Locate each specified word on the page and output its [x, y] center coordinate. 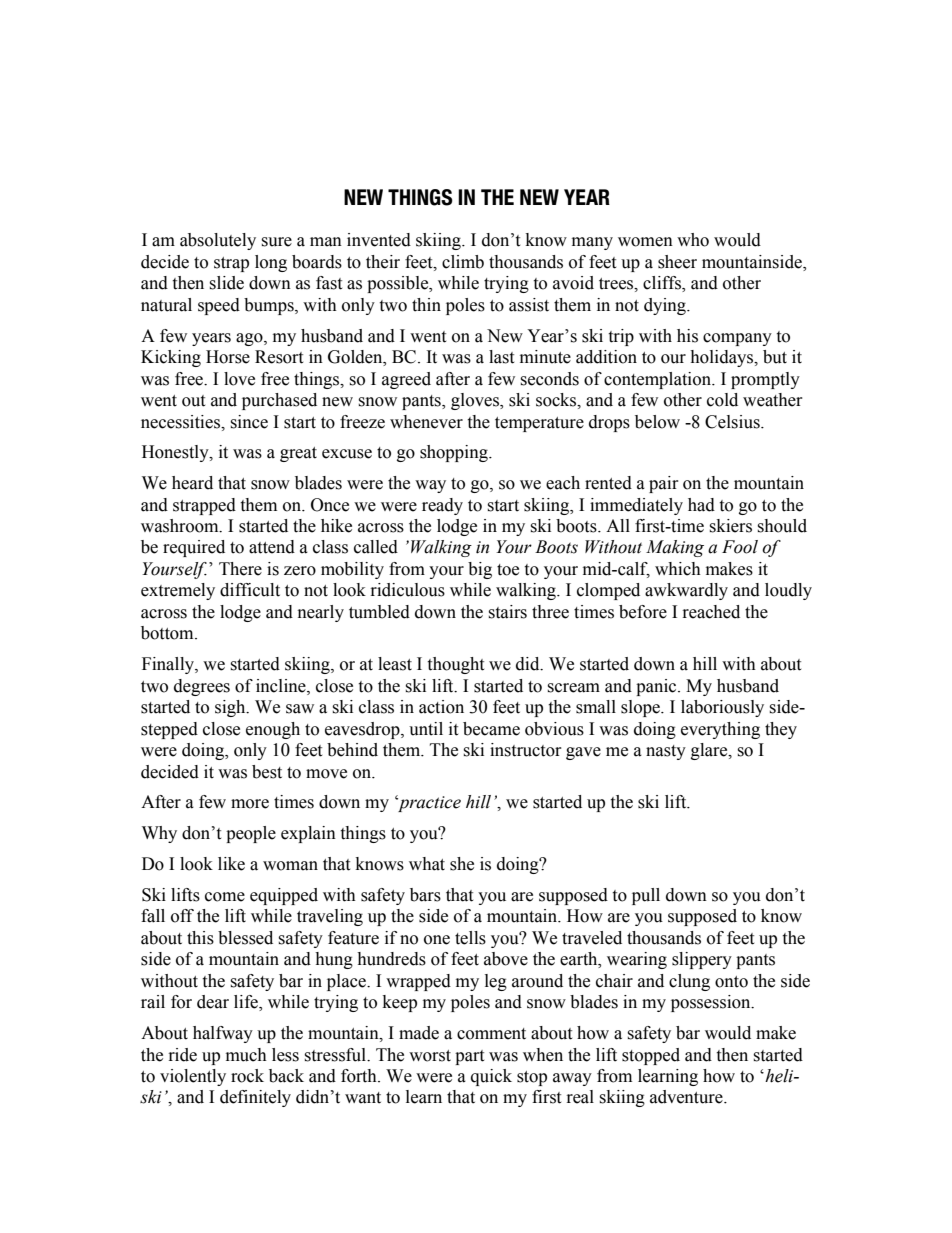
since [249, 422]
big [480, 570]
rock [247, 1076]
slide [226, 283]
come [225, 897]
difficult [250, 590]
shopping [455, 453]
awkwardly [686, 591]
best [267, 772]
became [491, 729]
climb [463, 262]
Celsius [733, 422]
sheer [677, 262]
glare [710, 751]
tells [470, 938]
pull [646, 896]
